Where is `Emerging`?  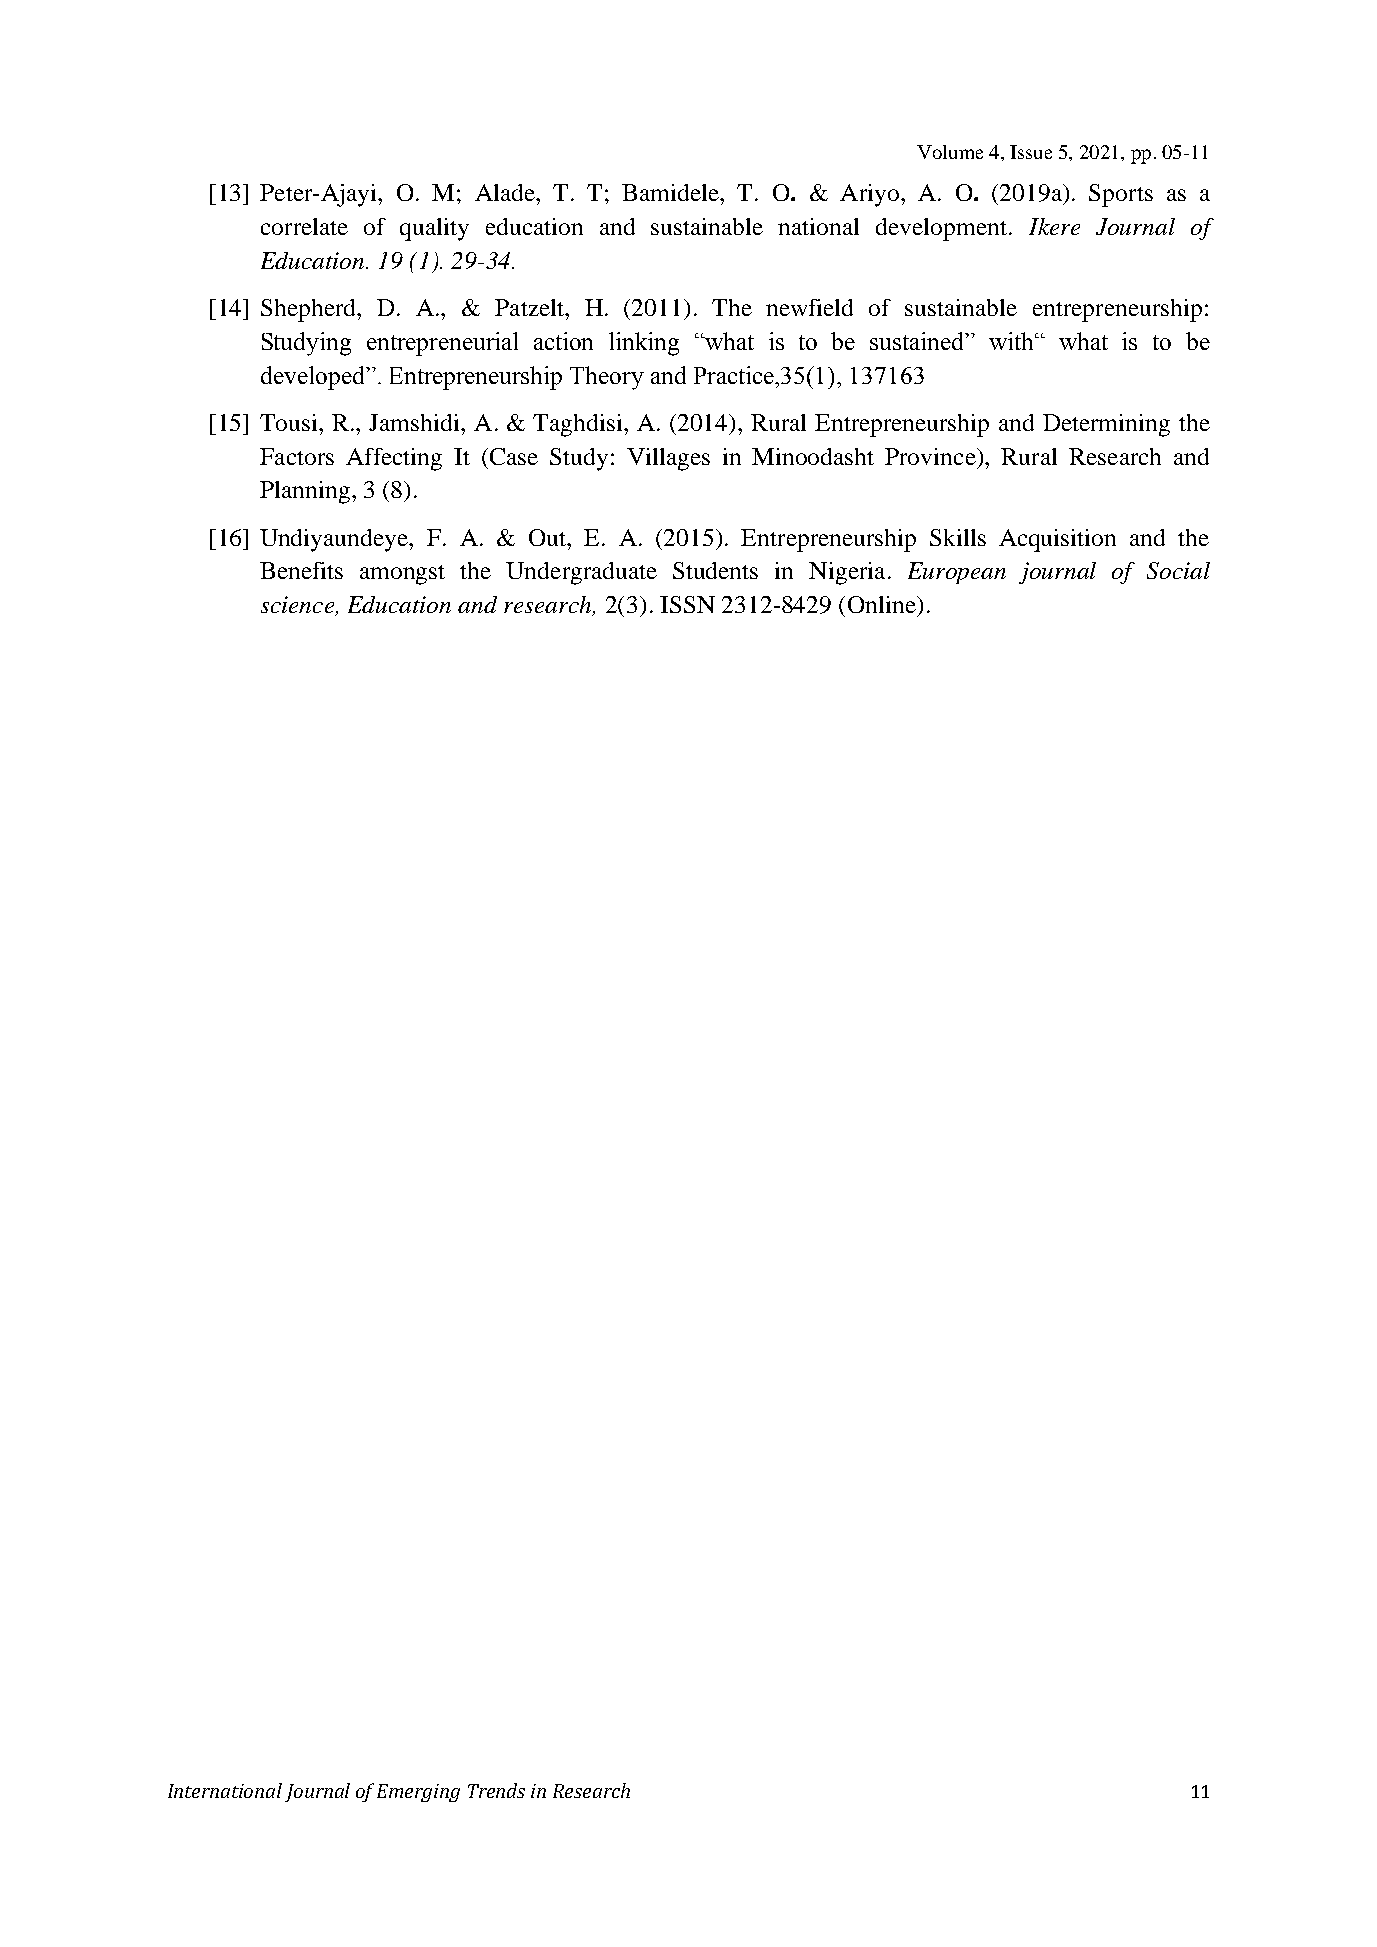
Emerging is located at coordinates (418, 1793).
